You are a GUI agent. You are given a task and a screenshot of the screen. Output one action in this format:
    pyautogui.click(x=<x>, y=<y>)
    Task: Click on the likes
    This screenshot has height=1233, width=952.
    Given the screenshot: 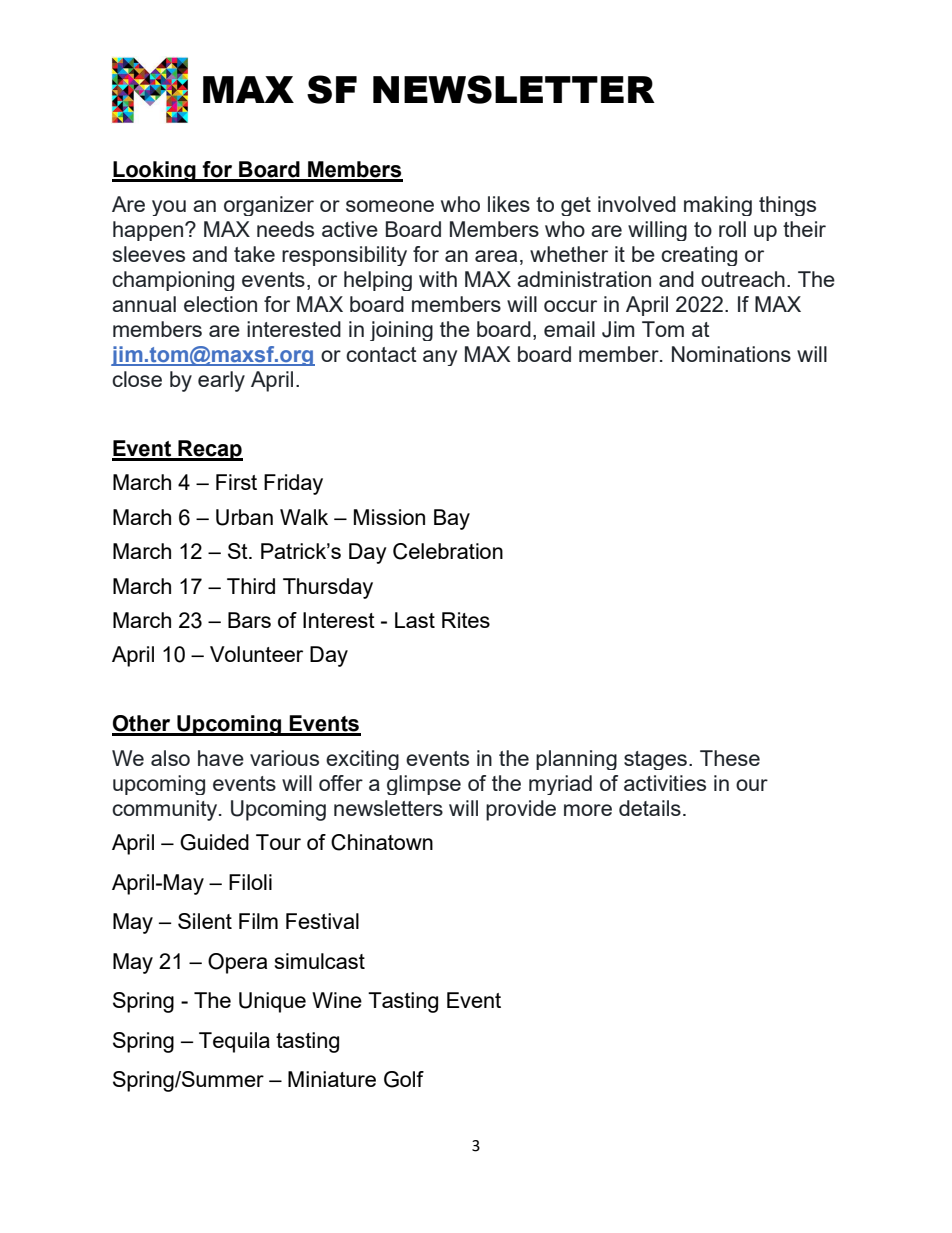 What is the action you would take?
    pyautogui.click(x=509, y=204)
